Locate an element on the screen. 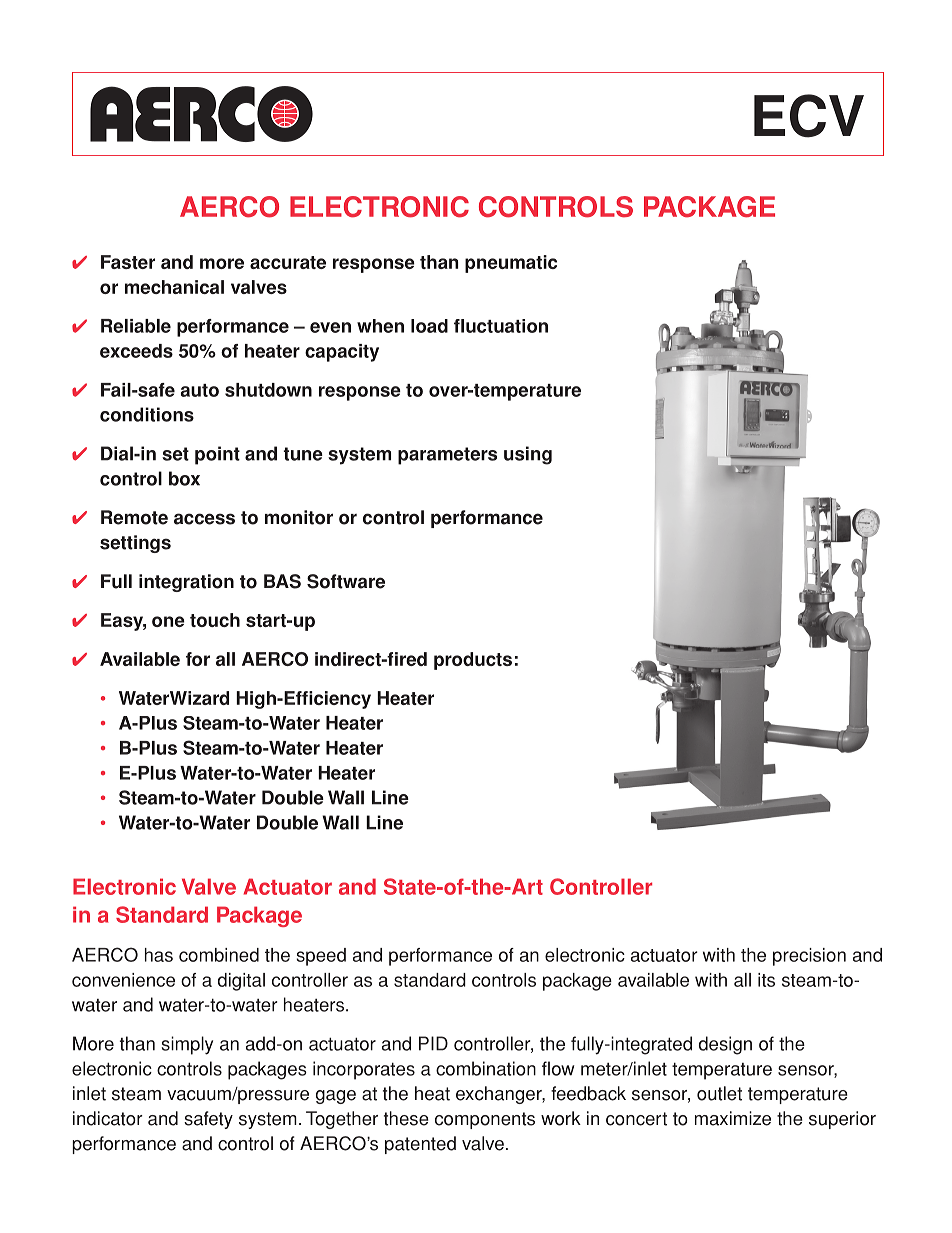  mechanical is located at coordinates (174, 287).
